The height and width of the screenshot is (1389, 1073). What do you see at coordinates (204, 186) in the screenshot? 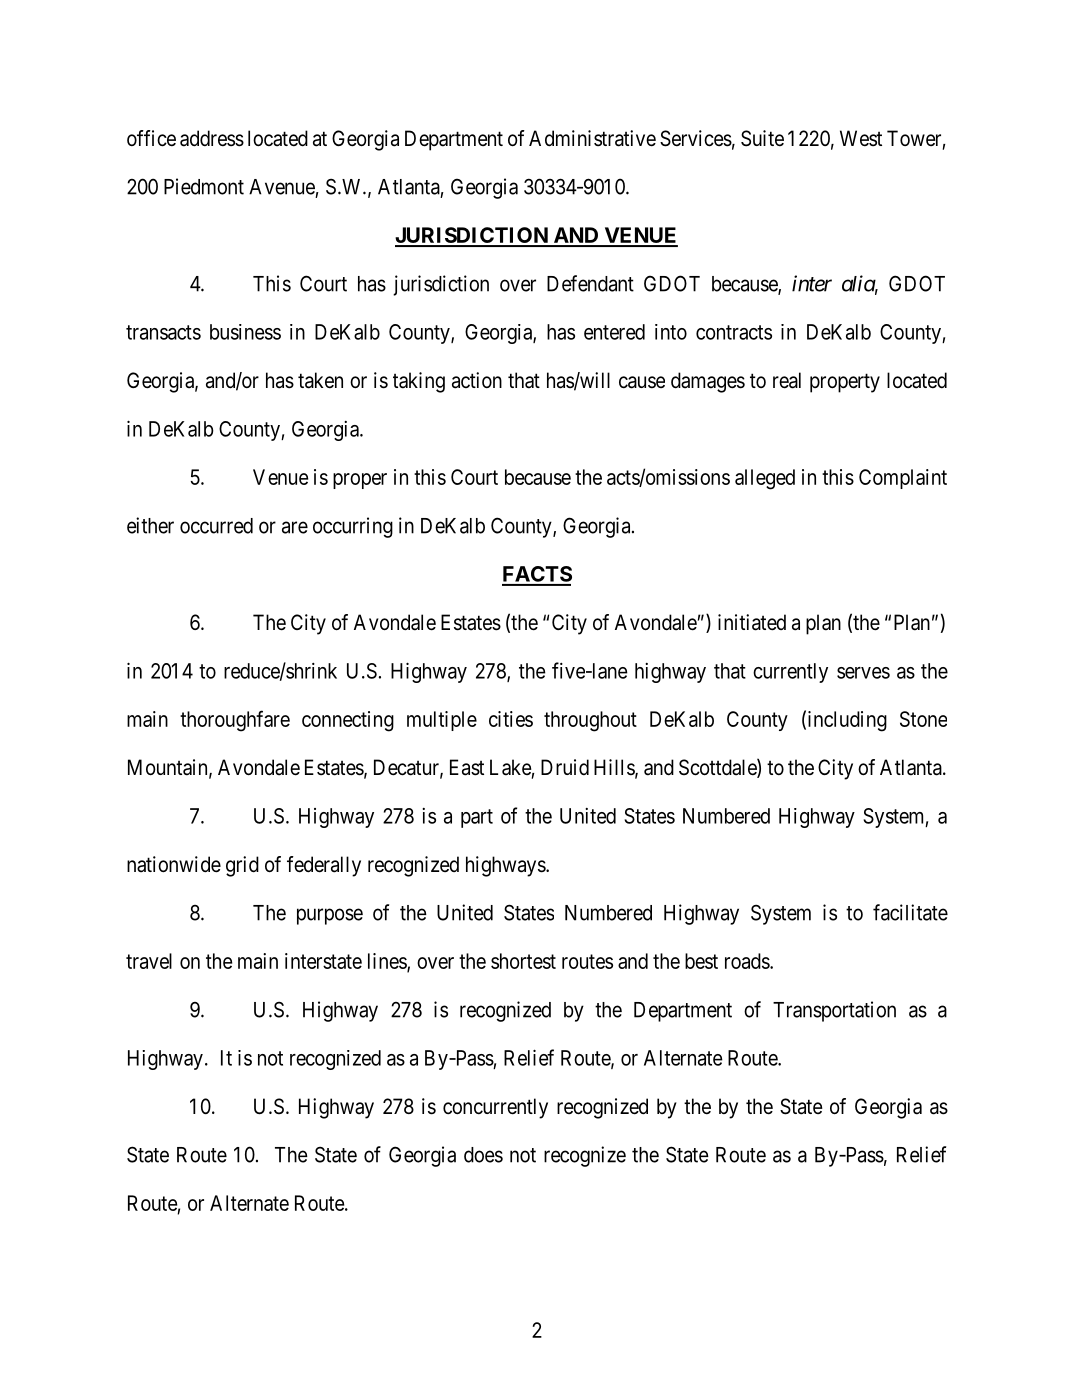
I see `Piedmont` at bounding box center [204, 186].
